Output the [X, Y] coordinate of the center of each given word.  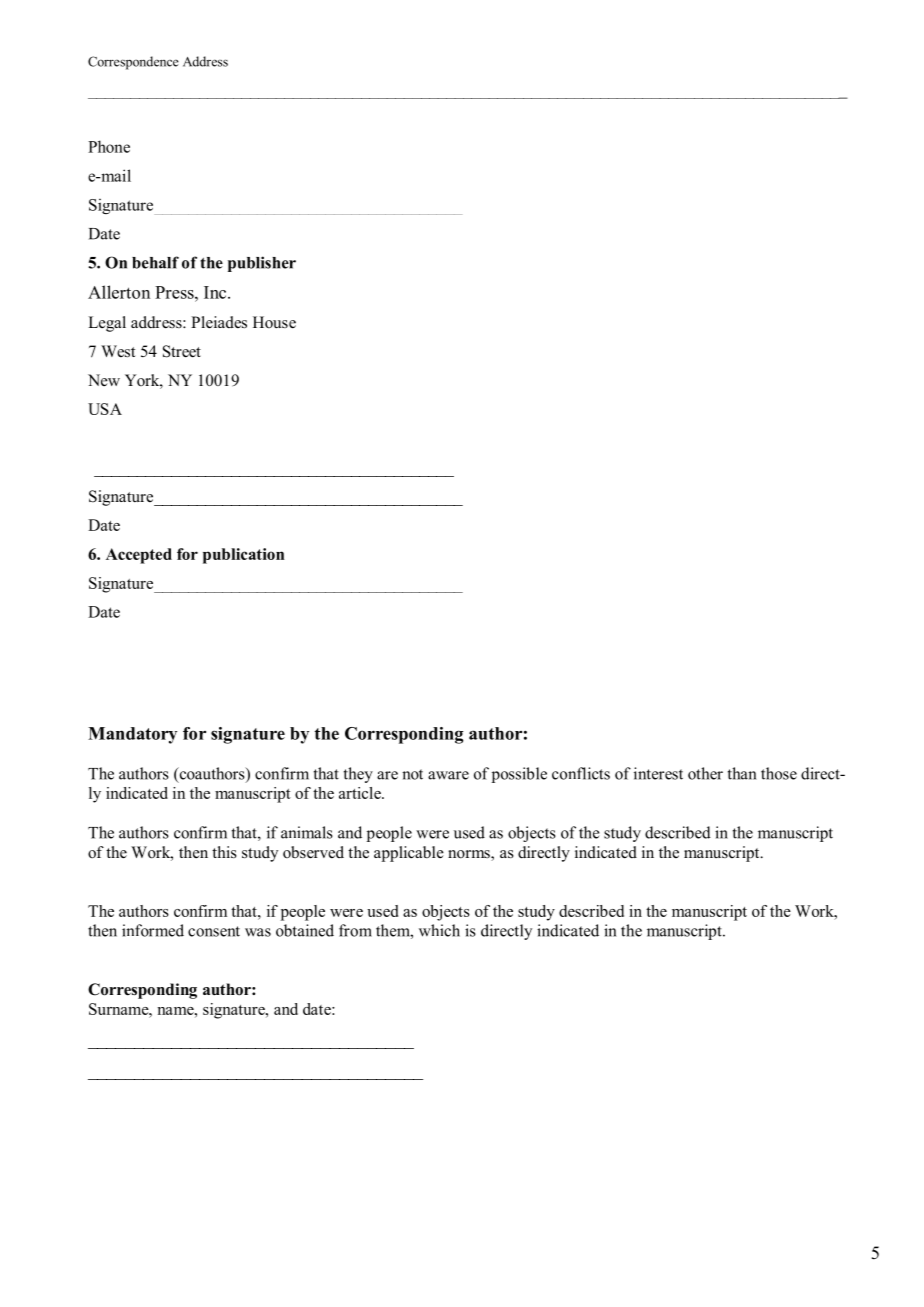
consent [214, 931]
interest [658, 773]
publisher [262, 264]
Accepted [139, 556]
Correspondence [133, 63]
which [439, 930]
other [705, 773]
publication [243, 556]
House [274, 322]
